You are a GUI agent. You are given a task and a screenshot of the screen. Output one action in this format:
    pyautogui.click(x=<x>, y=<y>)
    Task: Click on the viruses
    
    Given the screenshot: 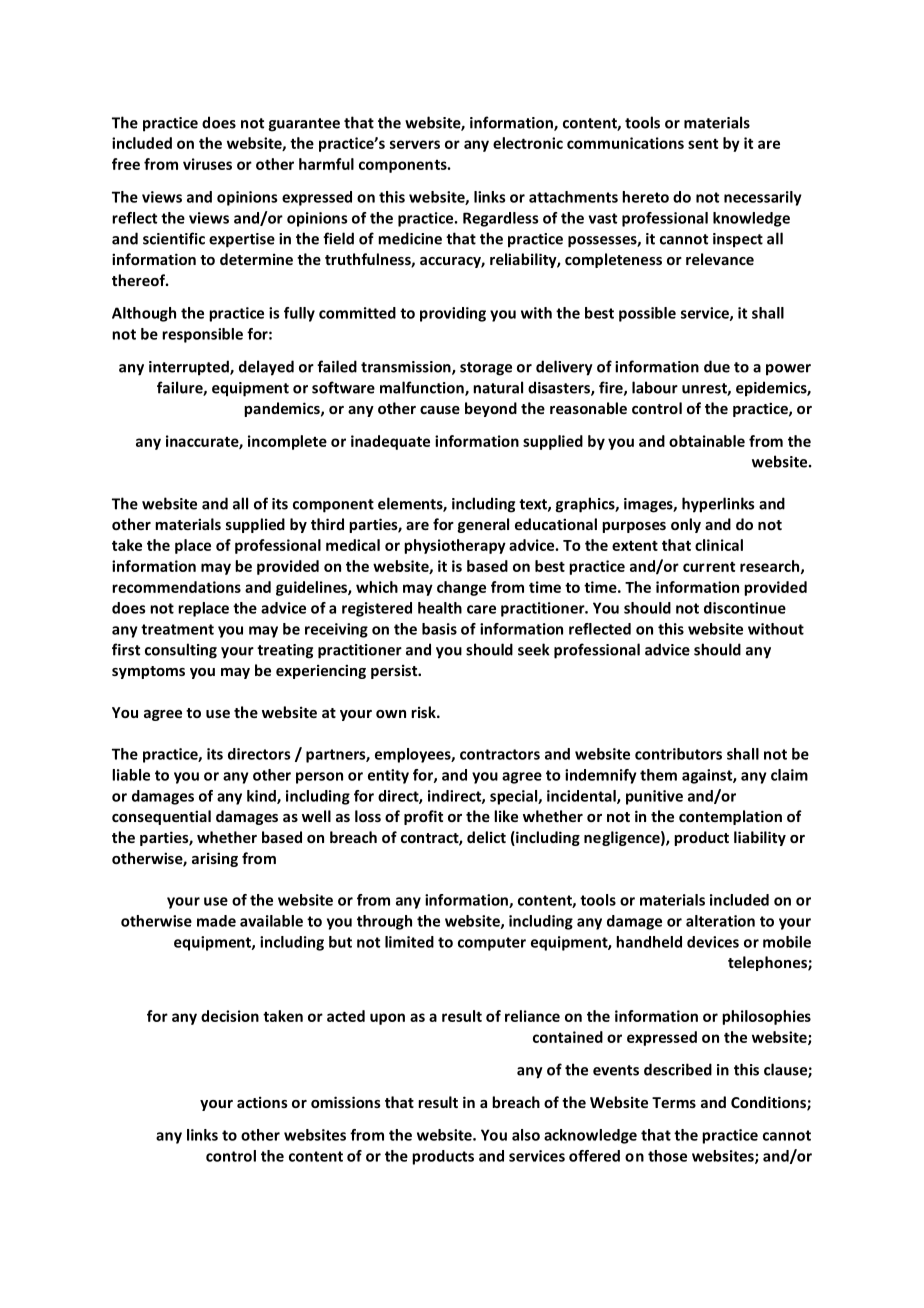 What is the action you would take?
    pyautogui.click(x=207, y=164)
